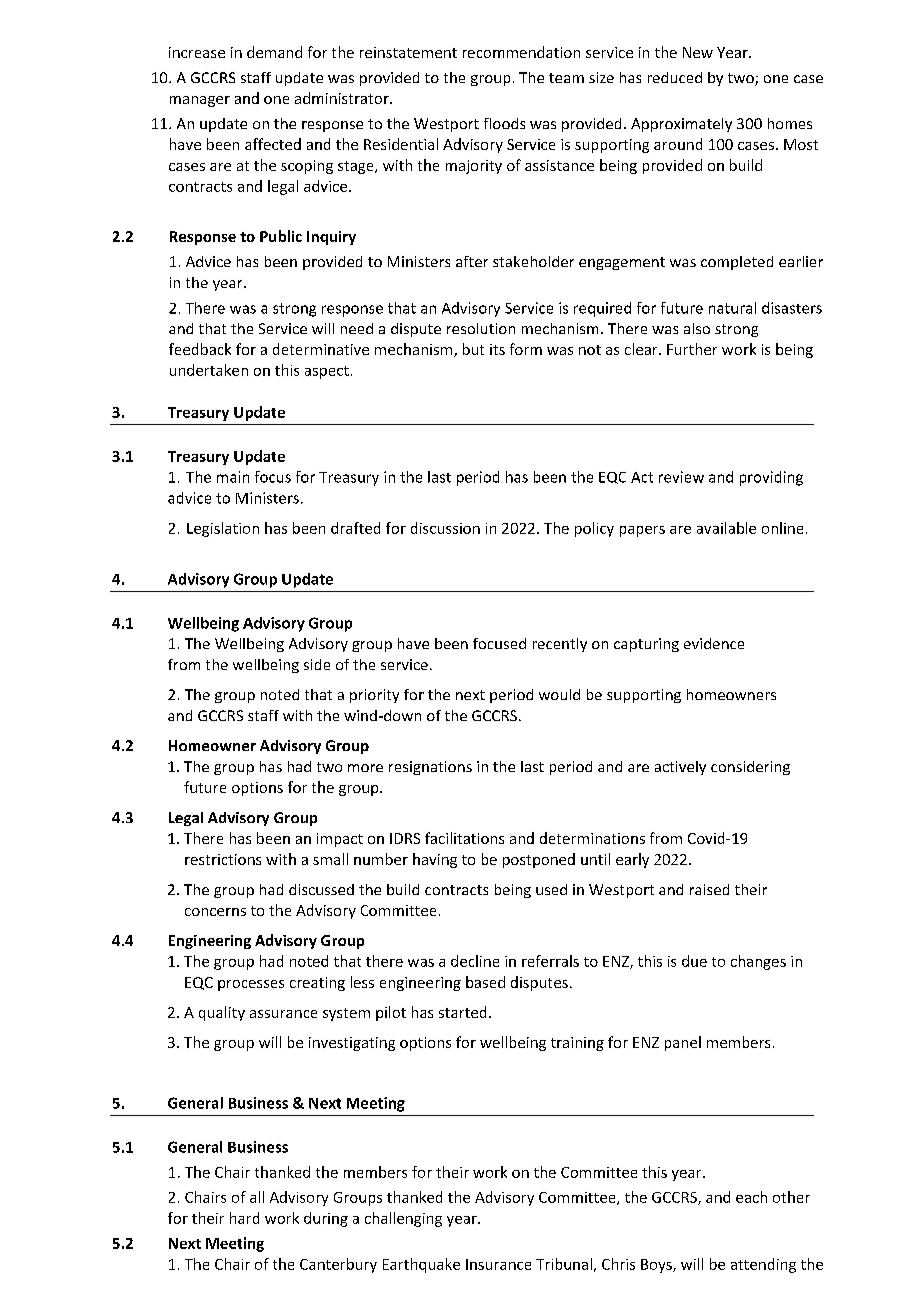 The height and width of the screenshot is (1307, 924). What do you see at coordinates (539, 860) in the screenshot?
I see `postponed` at bounding box center [539, 860].
